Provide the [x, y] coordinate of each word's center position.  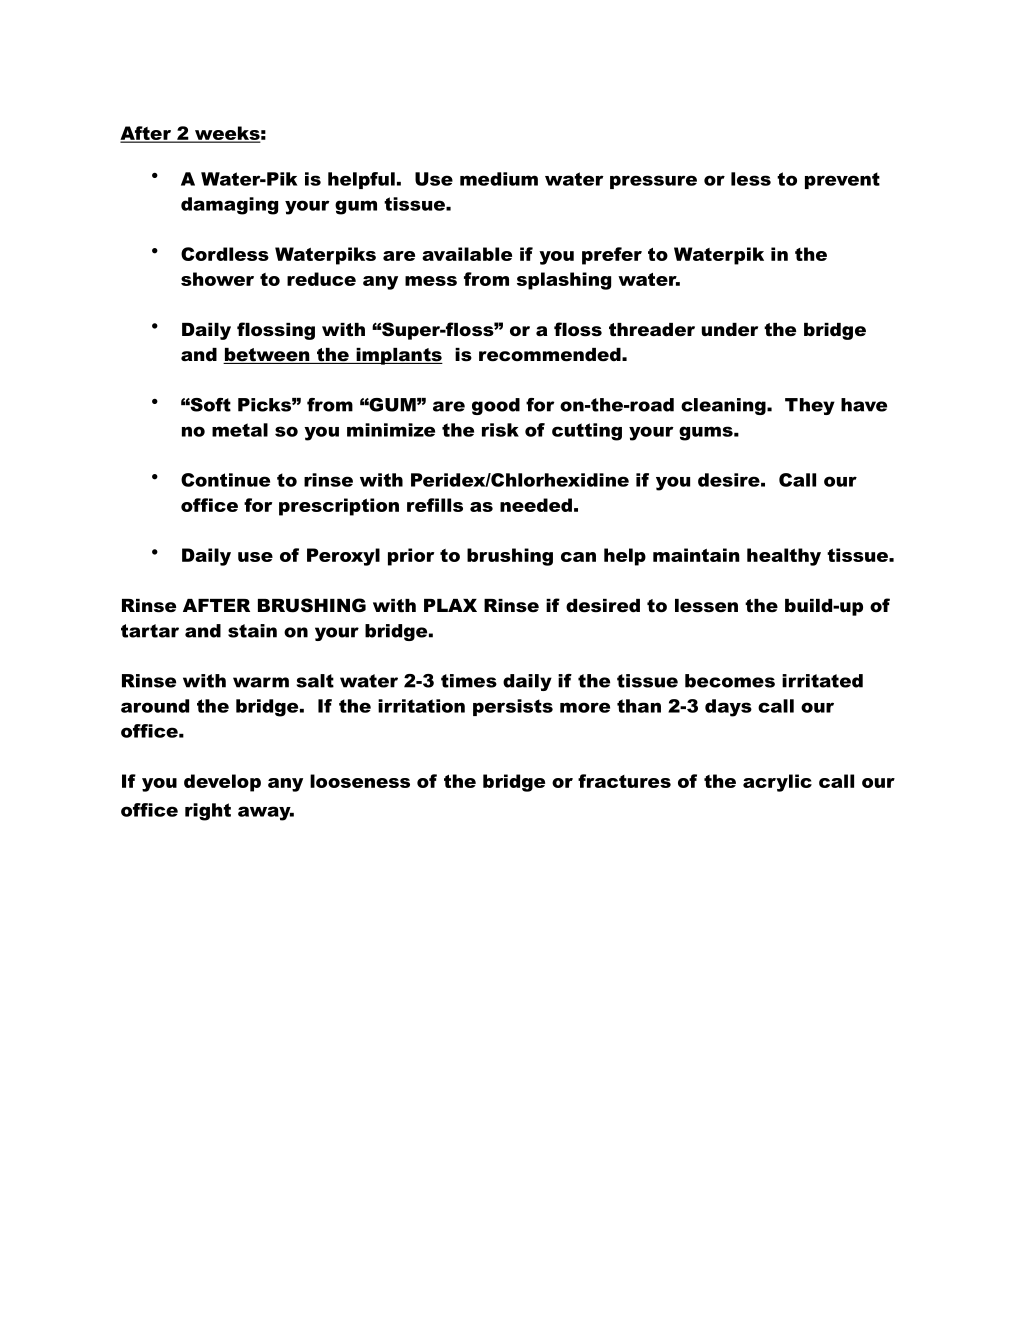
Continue [225, 480]
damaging [229, 206]
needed [536, 505]
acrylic [777, 783]
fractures [624, 781]
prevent [842, 180]
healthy [784, 557]
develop [222, 783]
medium [499, 179]
